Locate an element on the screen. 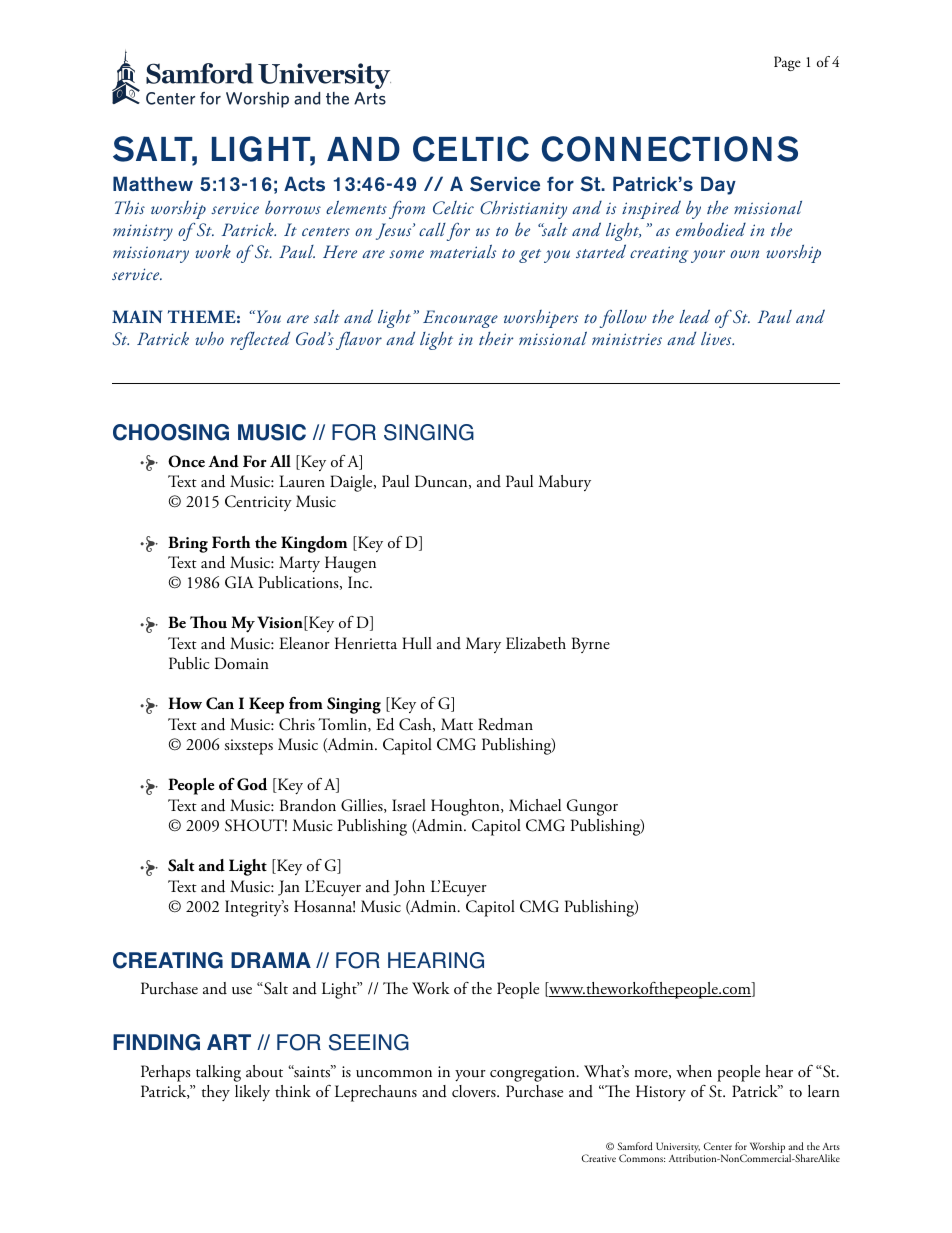  who is located at coordinates (209, 338).
